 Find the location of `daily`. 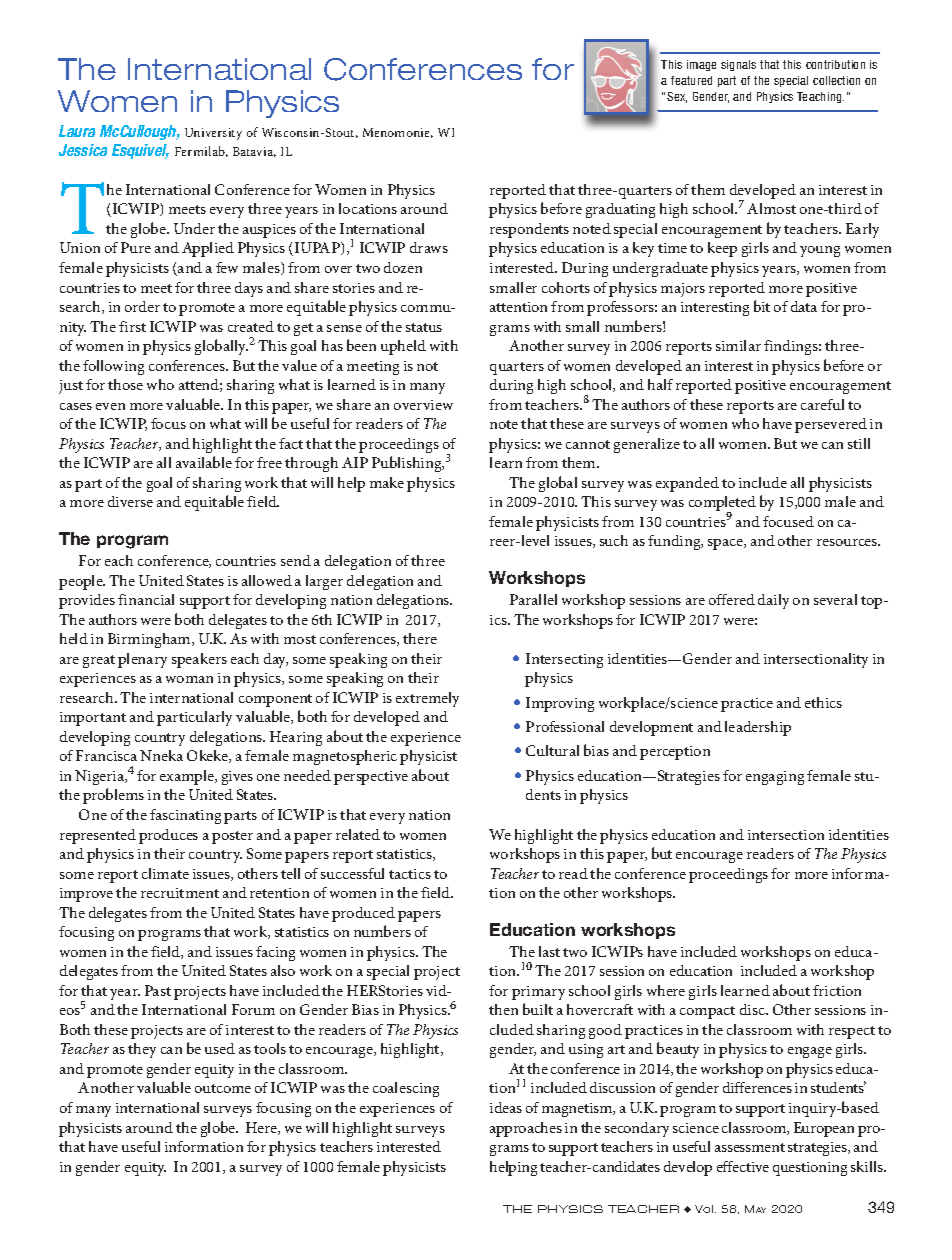

daily is located at coordinates (773, 601).
